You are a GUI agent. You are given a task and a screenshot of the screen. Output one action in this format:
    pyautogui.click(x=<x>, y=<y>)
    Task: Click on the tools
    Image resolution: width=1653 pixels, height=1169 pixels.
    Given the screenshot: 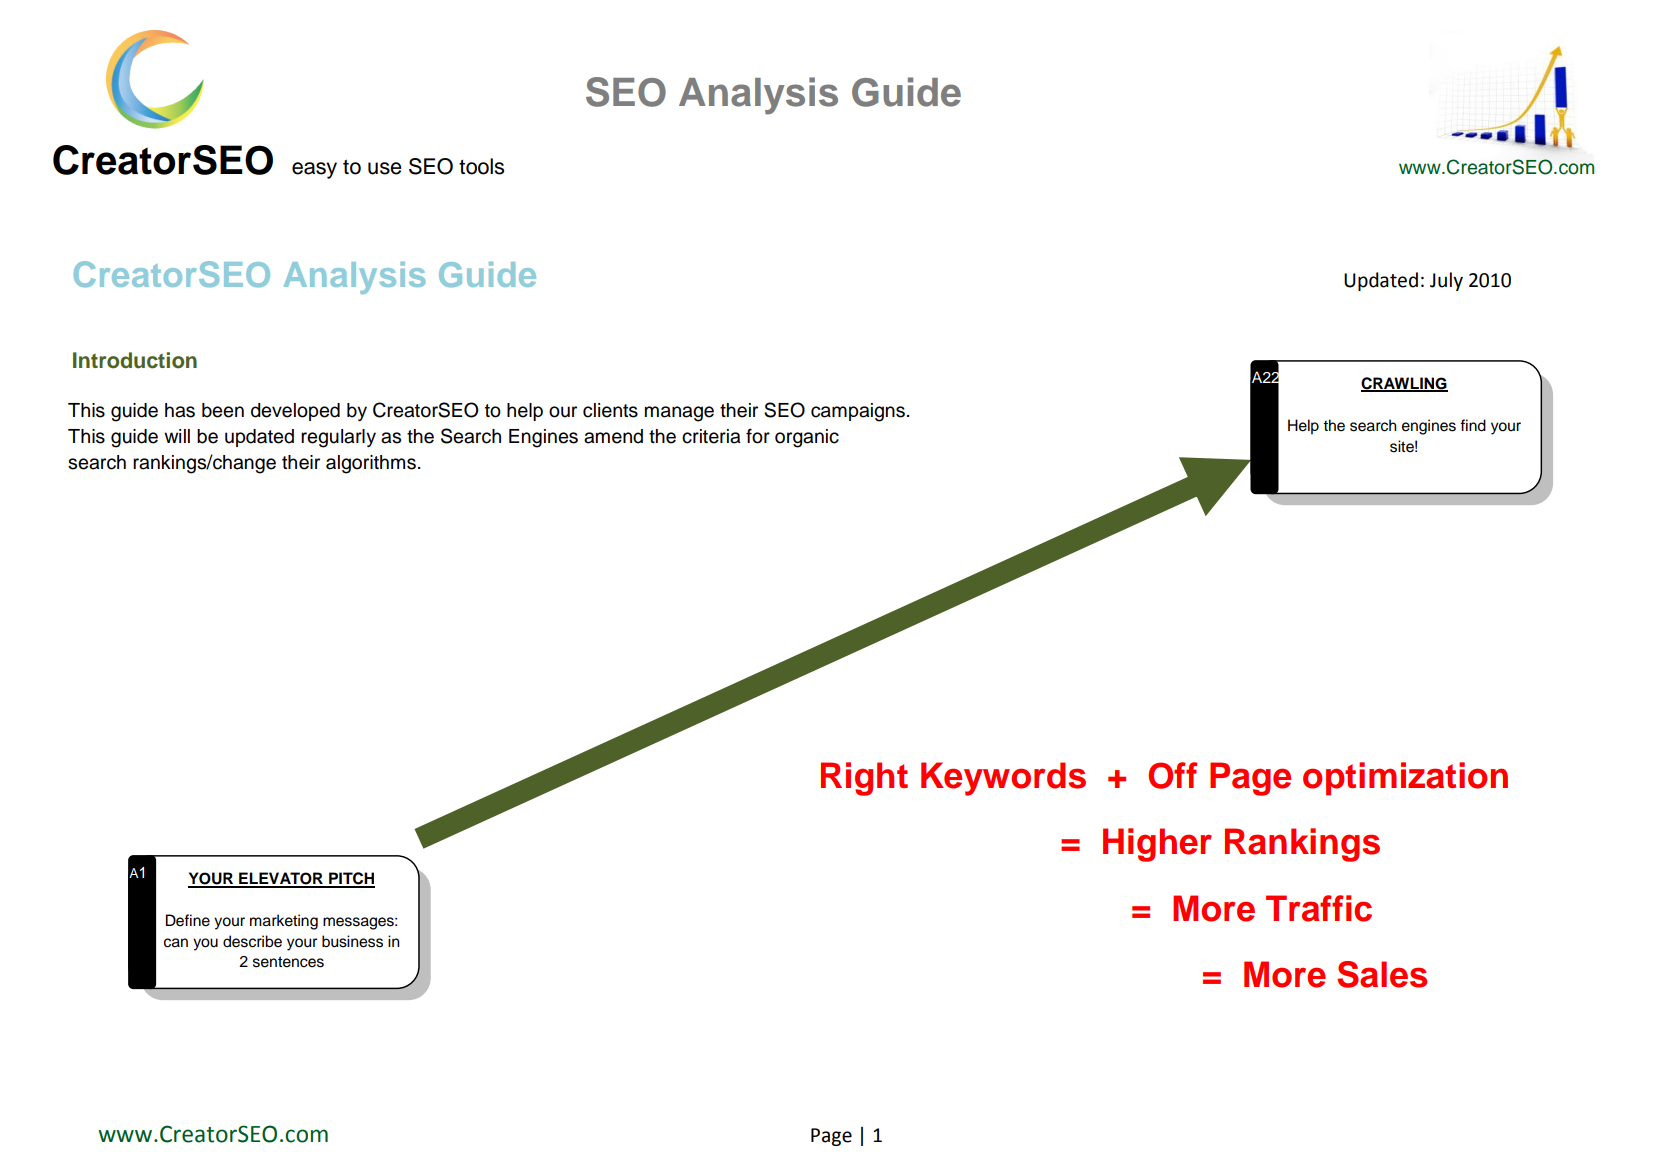 What is the action you would take?
    pyautogui.click(x=481, y=166)
